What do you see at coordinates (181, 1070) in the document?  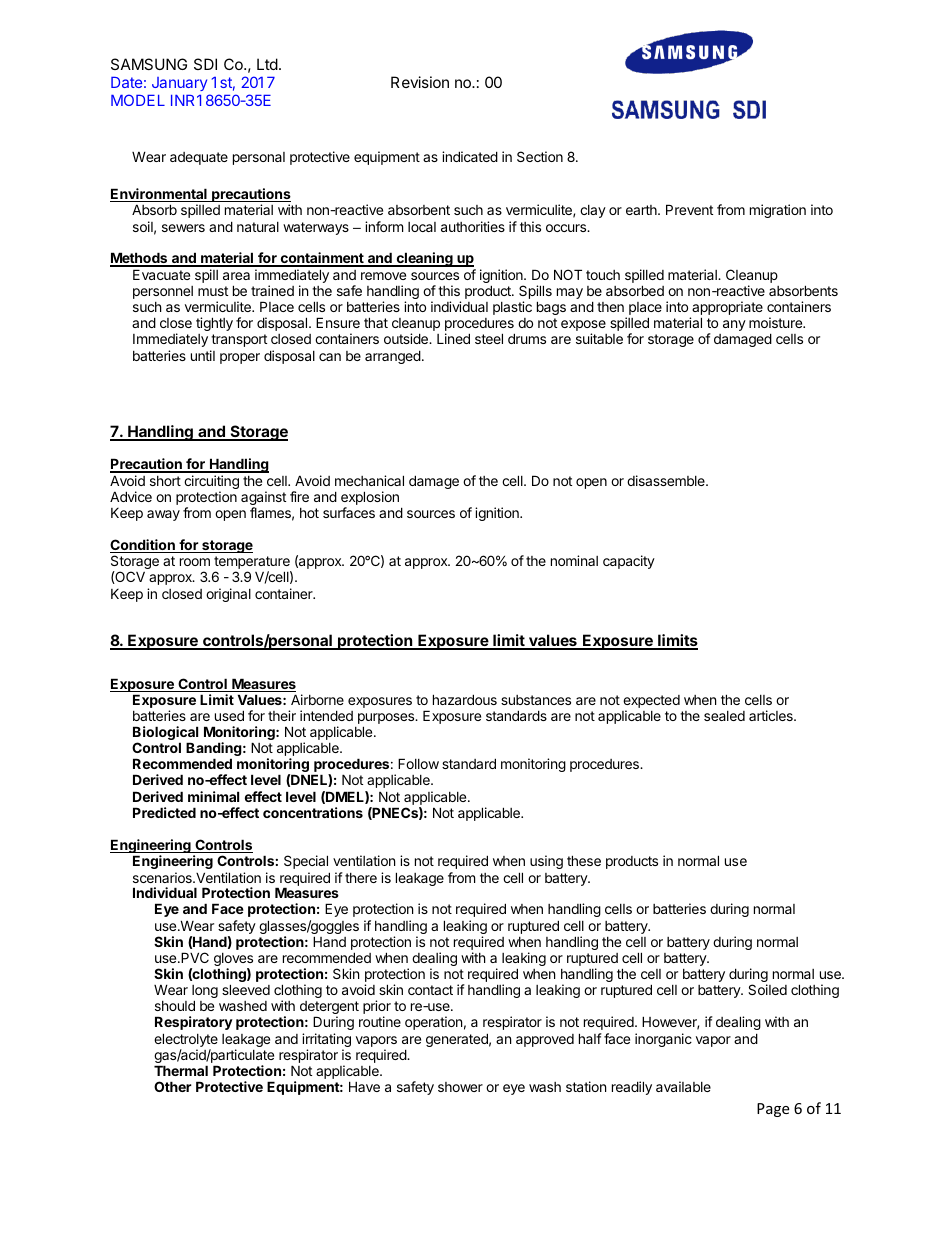 I see `Thermal` at bounding box center [181, 1070].
